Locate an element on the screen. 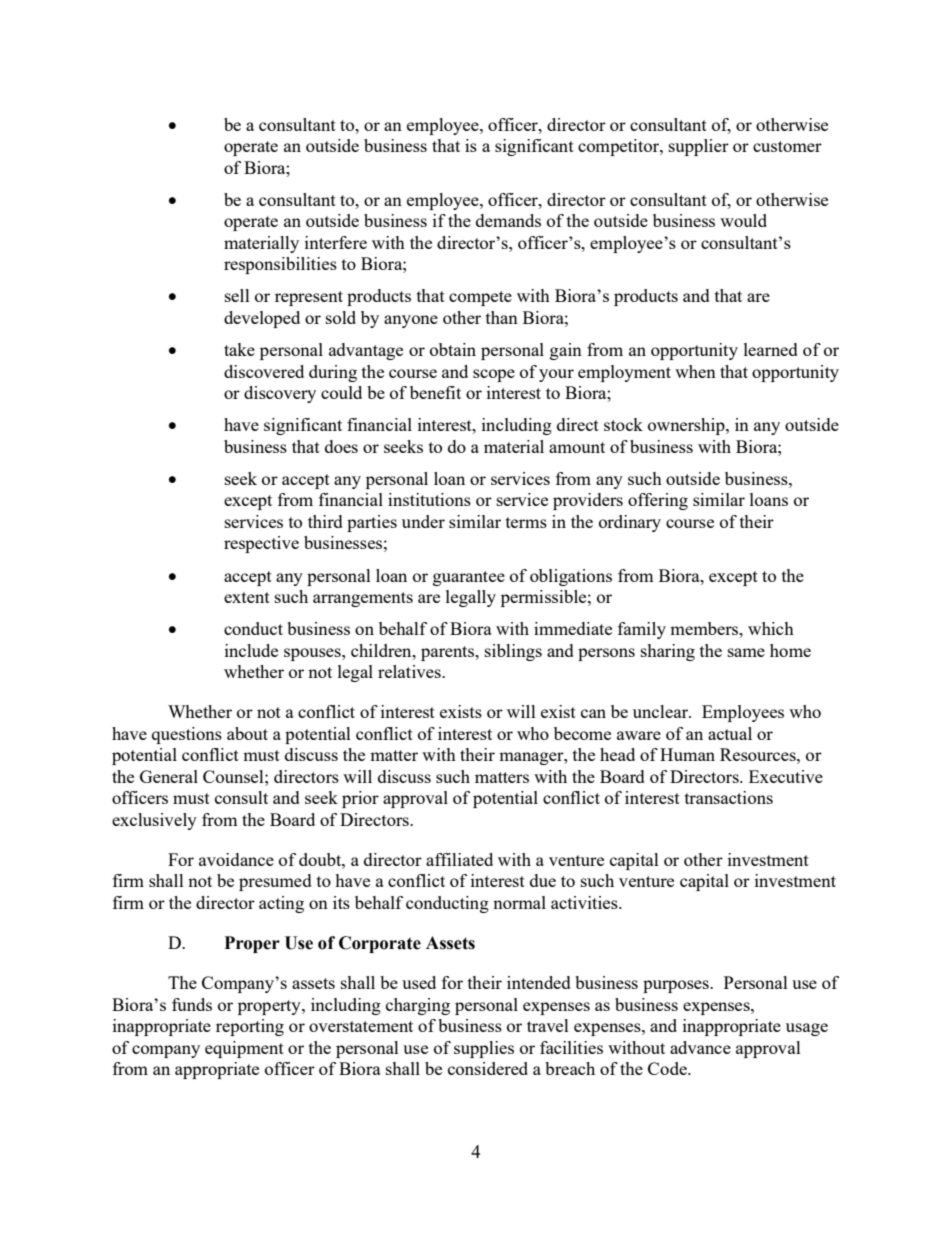 The width and height of the screenshot is (952, 1233). equipment is located at coordinates (244, 1049).
